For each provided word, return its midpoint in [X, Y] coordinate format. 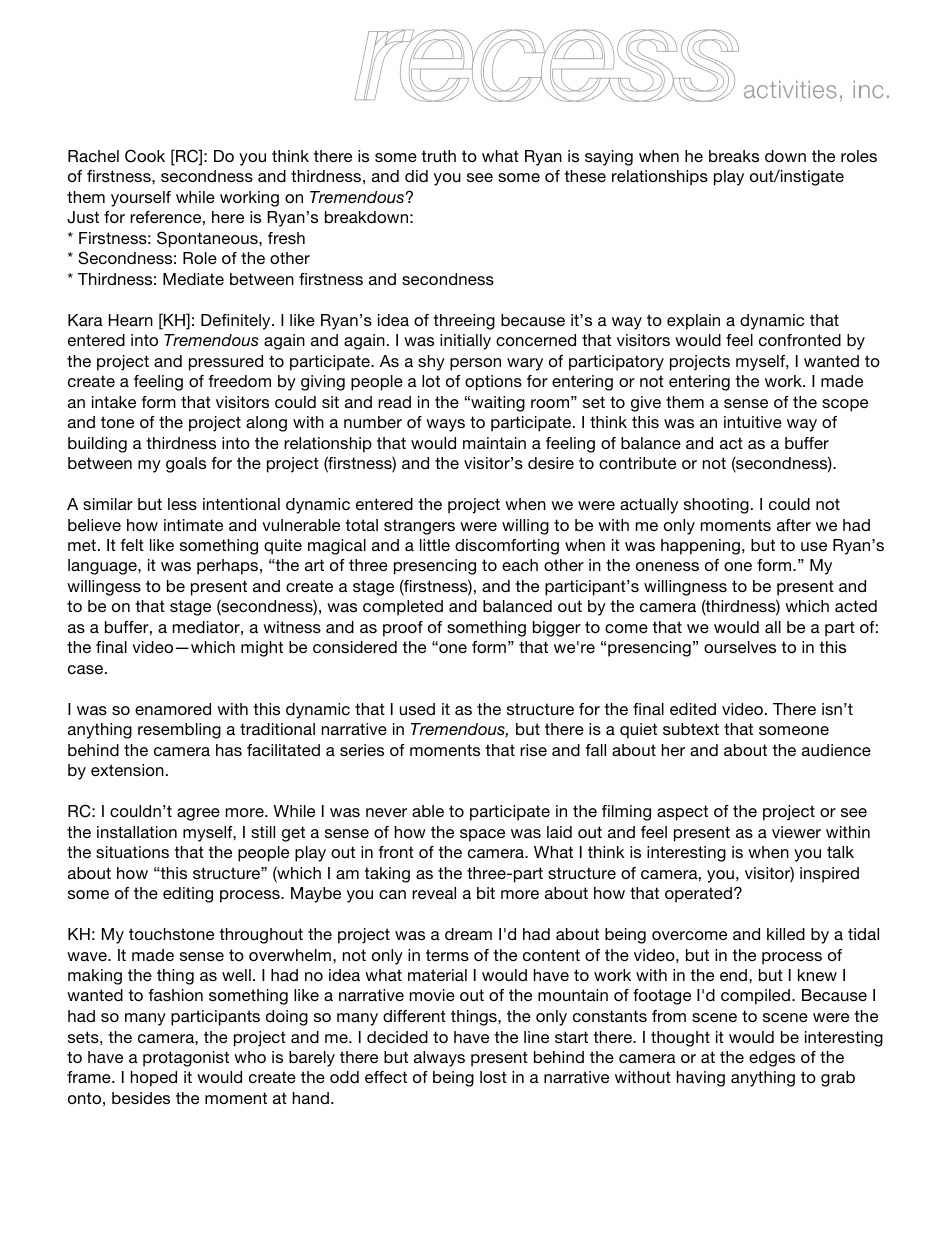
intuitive [753, 422]
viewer [796, 832]
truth [438, 156]
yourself [141, 199]
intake [114, 402]
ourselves [740, 647]
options [493, 383]
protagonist [186, 1059]
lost [493, 1077]
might [262, 649]
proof [403, 629]
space [482, 835]
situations [132, 852]
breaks [734, 156]
